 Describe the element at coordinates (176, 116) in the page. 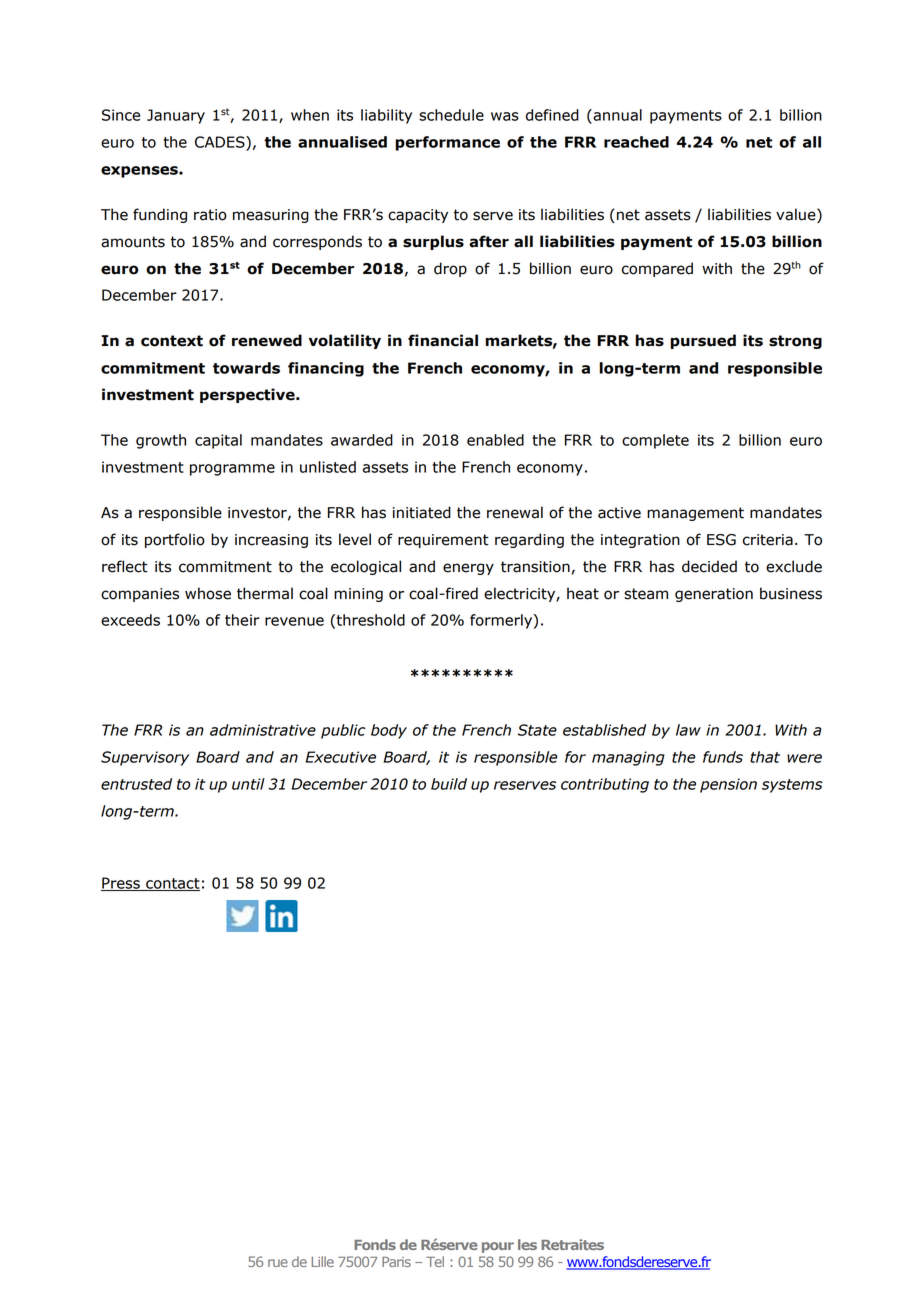

I see `January` at that location.
